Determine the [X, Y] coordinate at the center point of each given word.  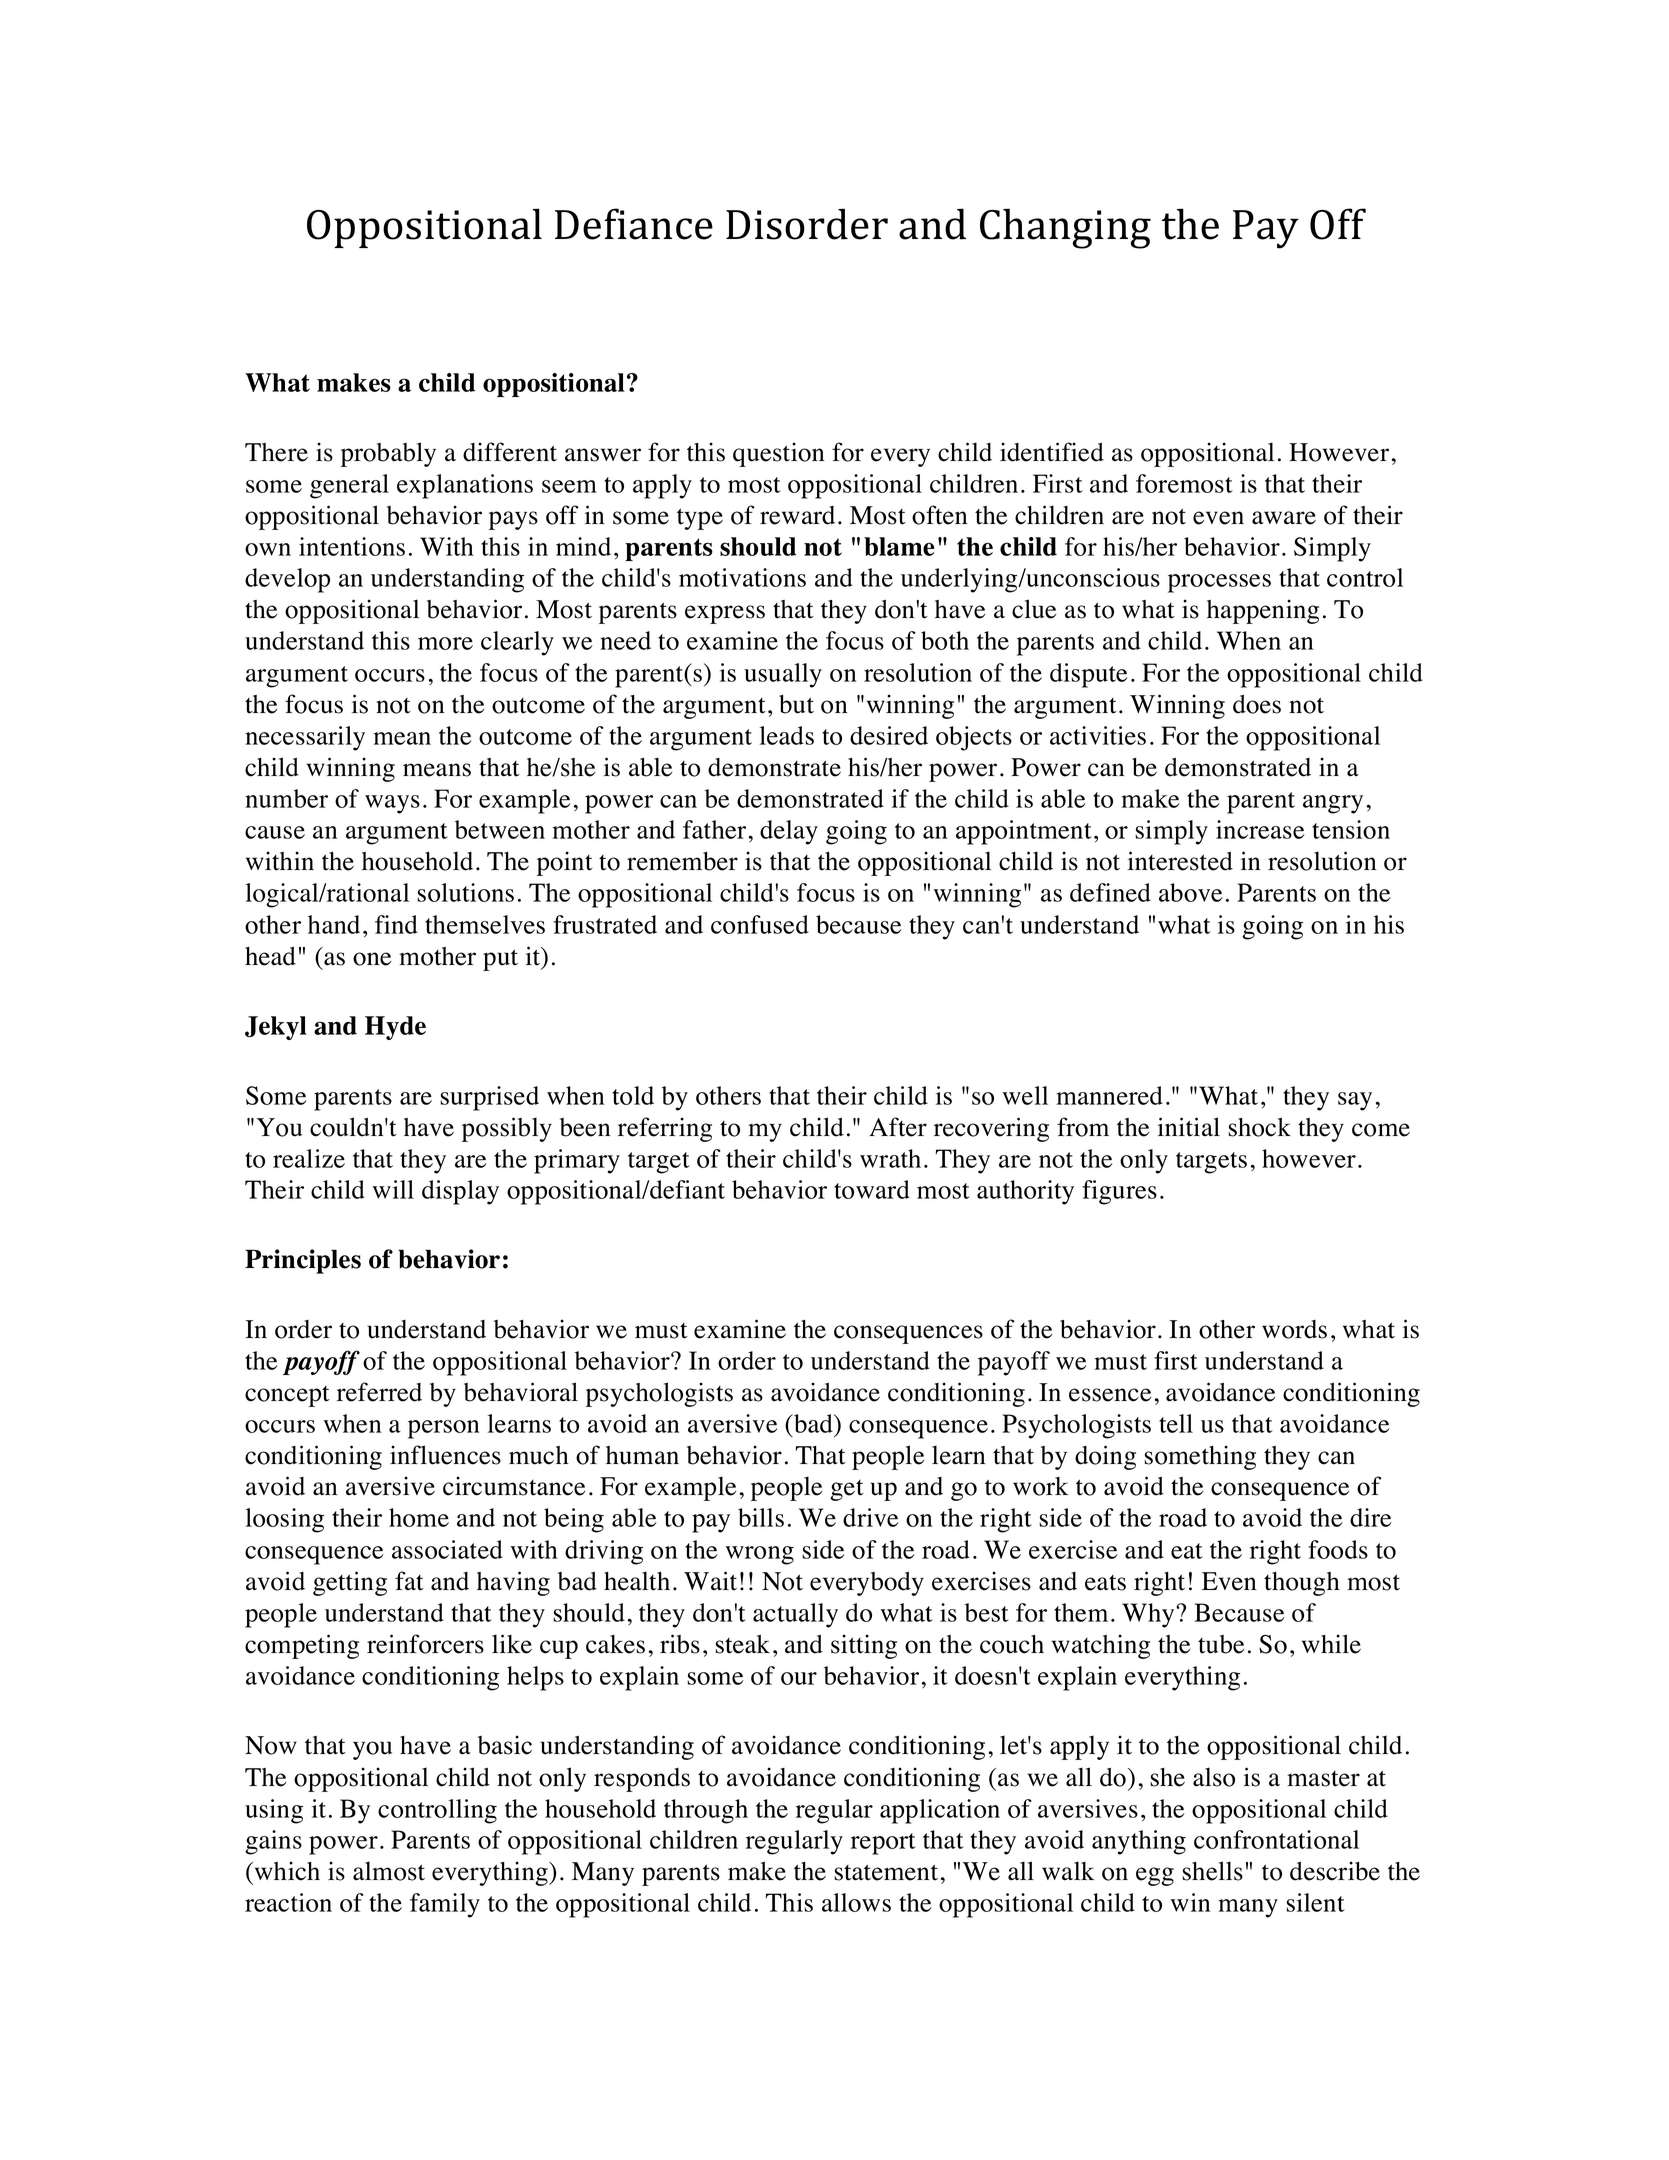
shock [1259, 1127]
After [898, 1127]
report [883, 1844]
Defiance [634, 224]
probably [388, 454]
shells [1212, 1871]
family [445, 1905]
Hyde [395, 1028]
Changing [1065, 228]
